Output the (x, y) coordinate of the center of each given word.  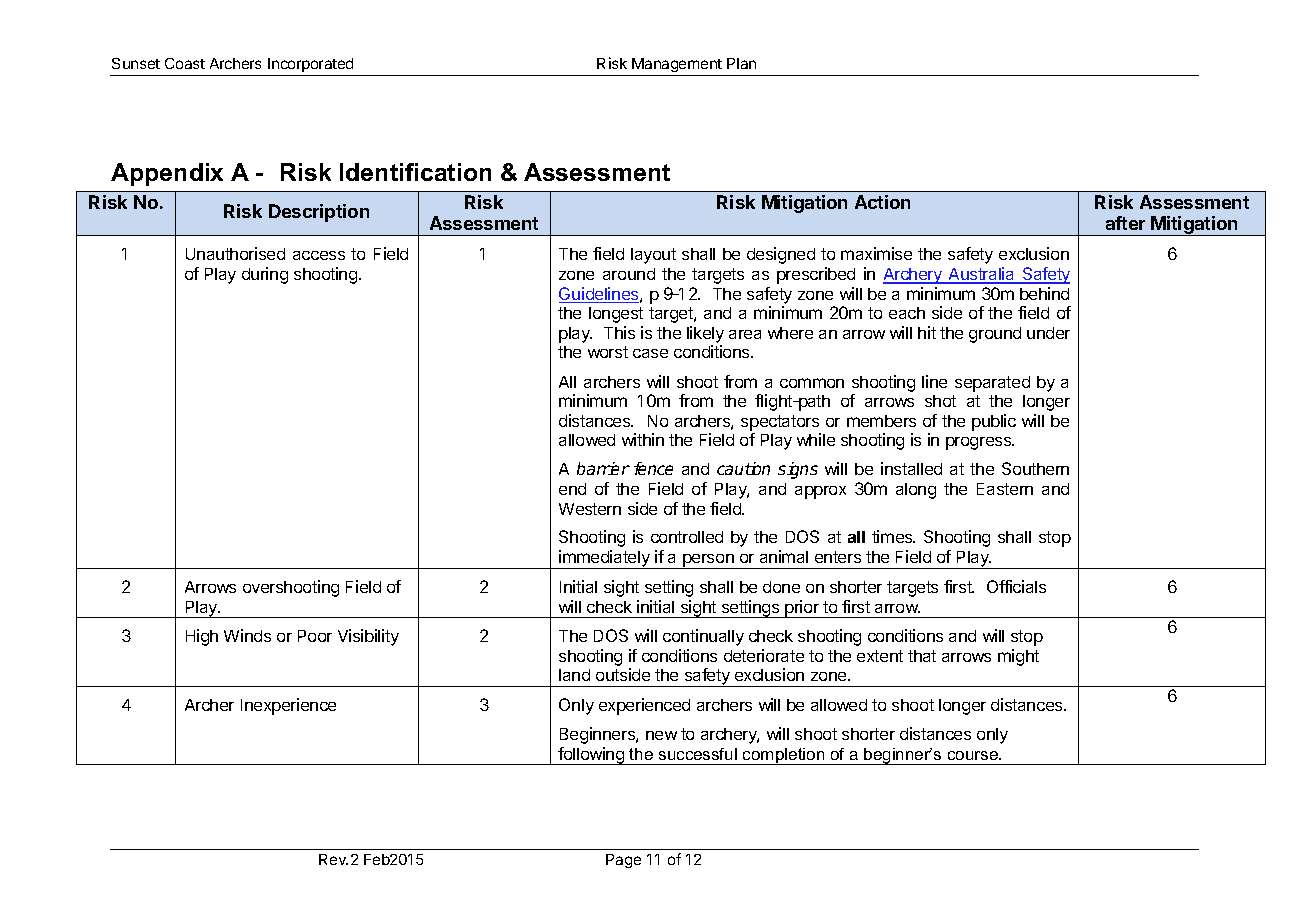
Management (677, 65)
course (974, 755)
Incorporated (310, 65)
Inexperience (288, 706)
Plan (741, 63)
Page (623, 861)
